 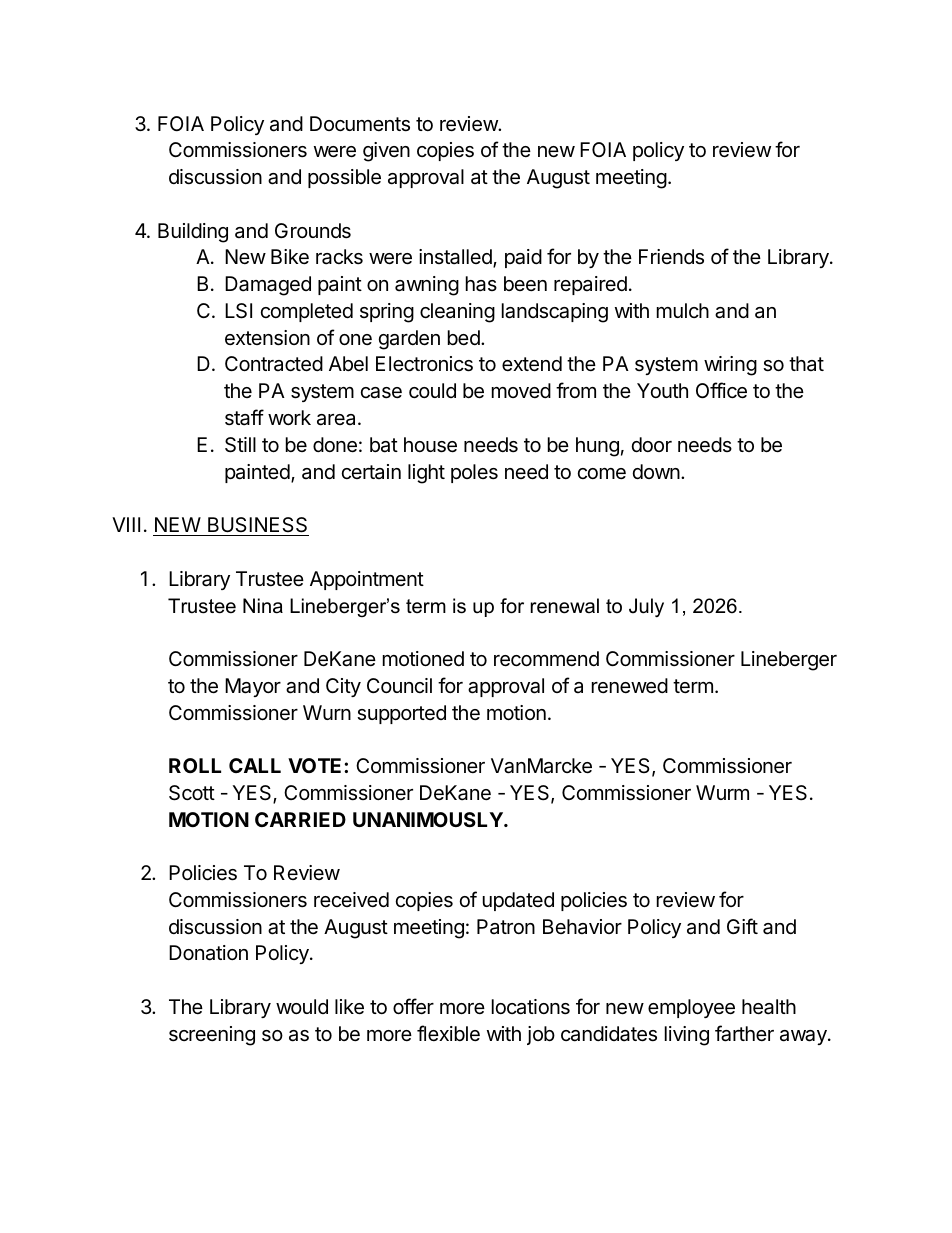 What do you see at coordinates (646, 607) in the document?
I see `July` at bounding box center [646, 607].
